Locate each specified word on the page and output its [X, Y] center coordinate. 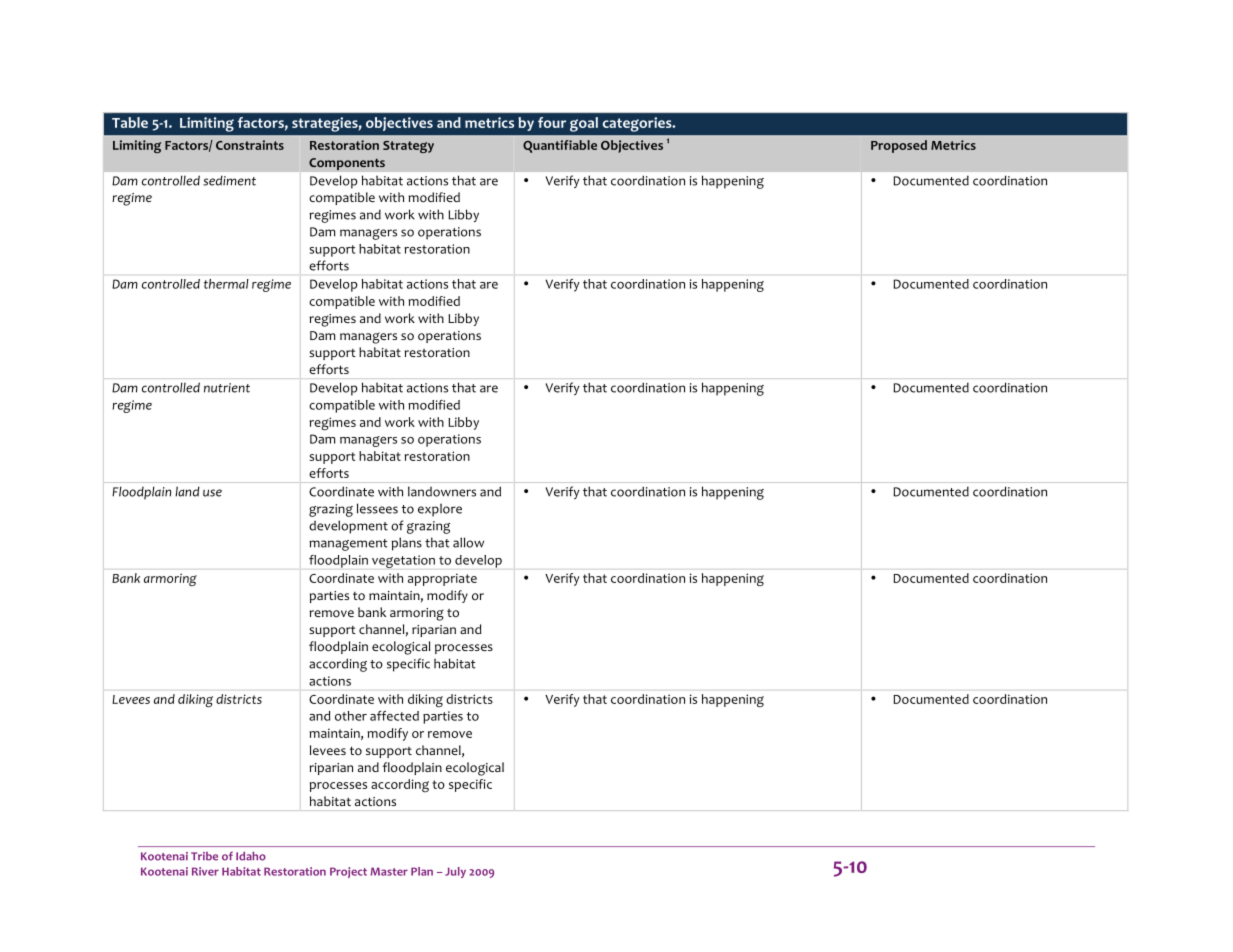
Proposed [899, 146]
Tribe [204, 856]
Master [389, 871]
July [455, 872]
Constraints [250, 145]
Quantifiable [560, 146]
